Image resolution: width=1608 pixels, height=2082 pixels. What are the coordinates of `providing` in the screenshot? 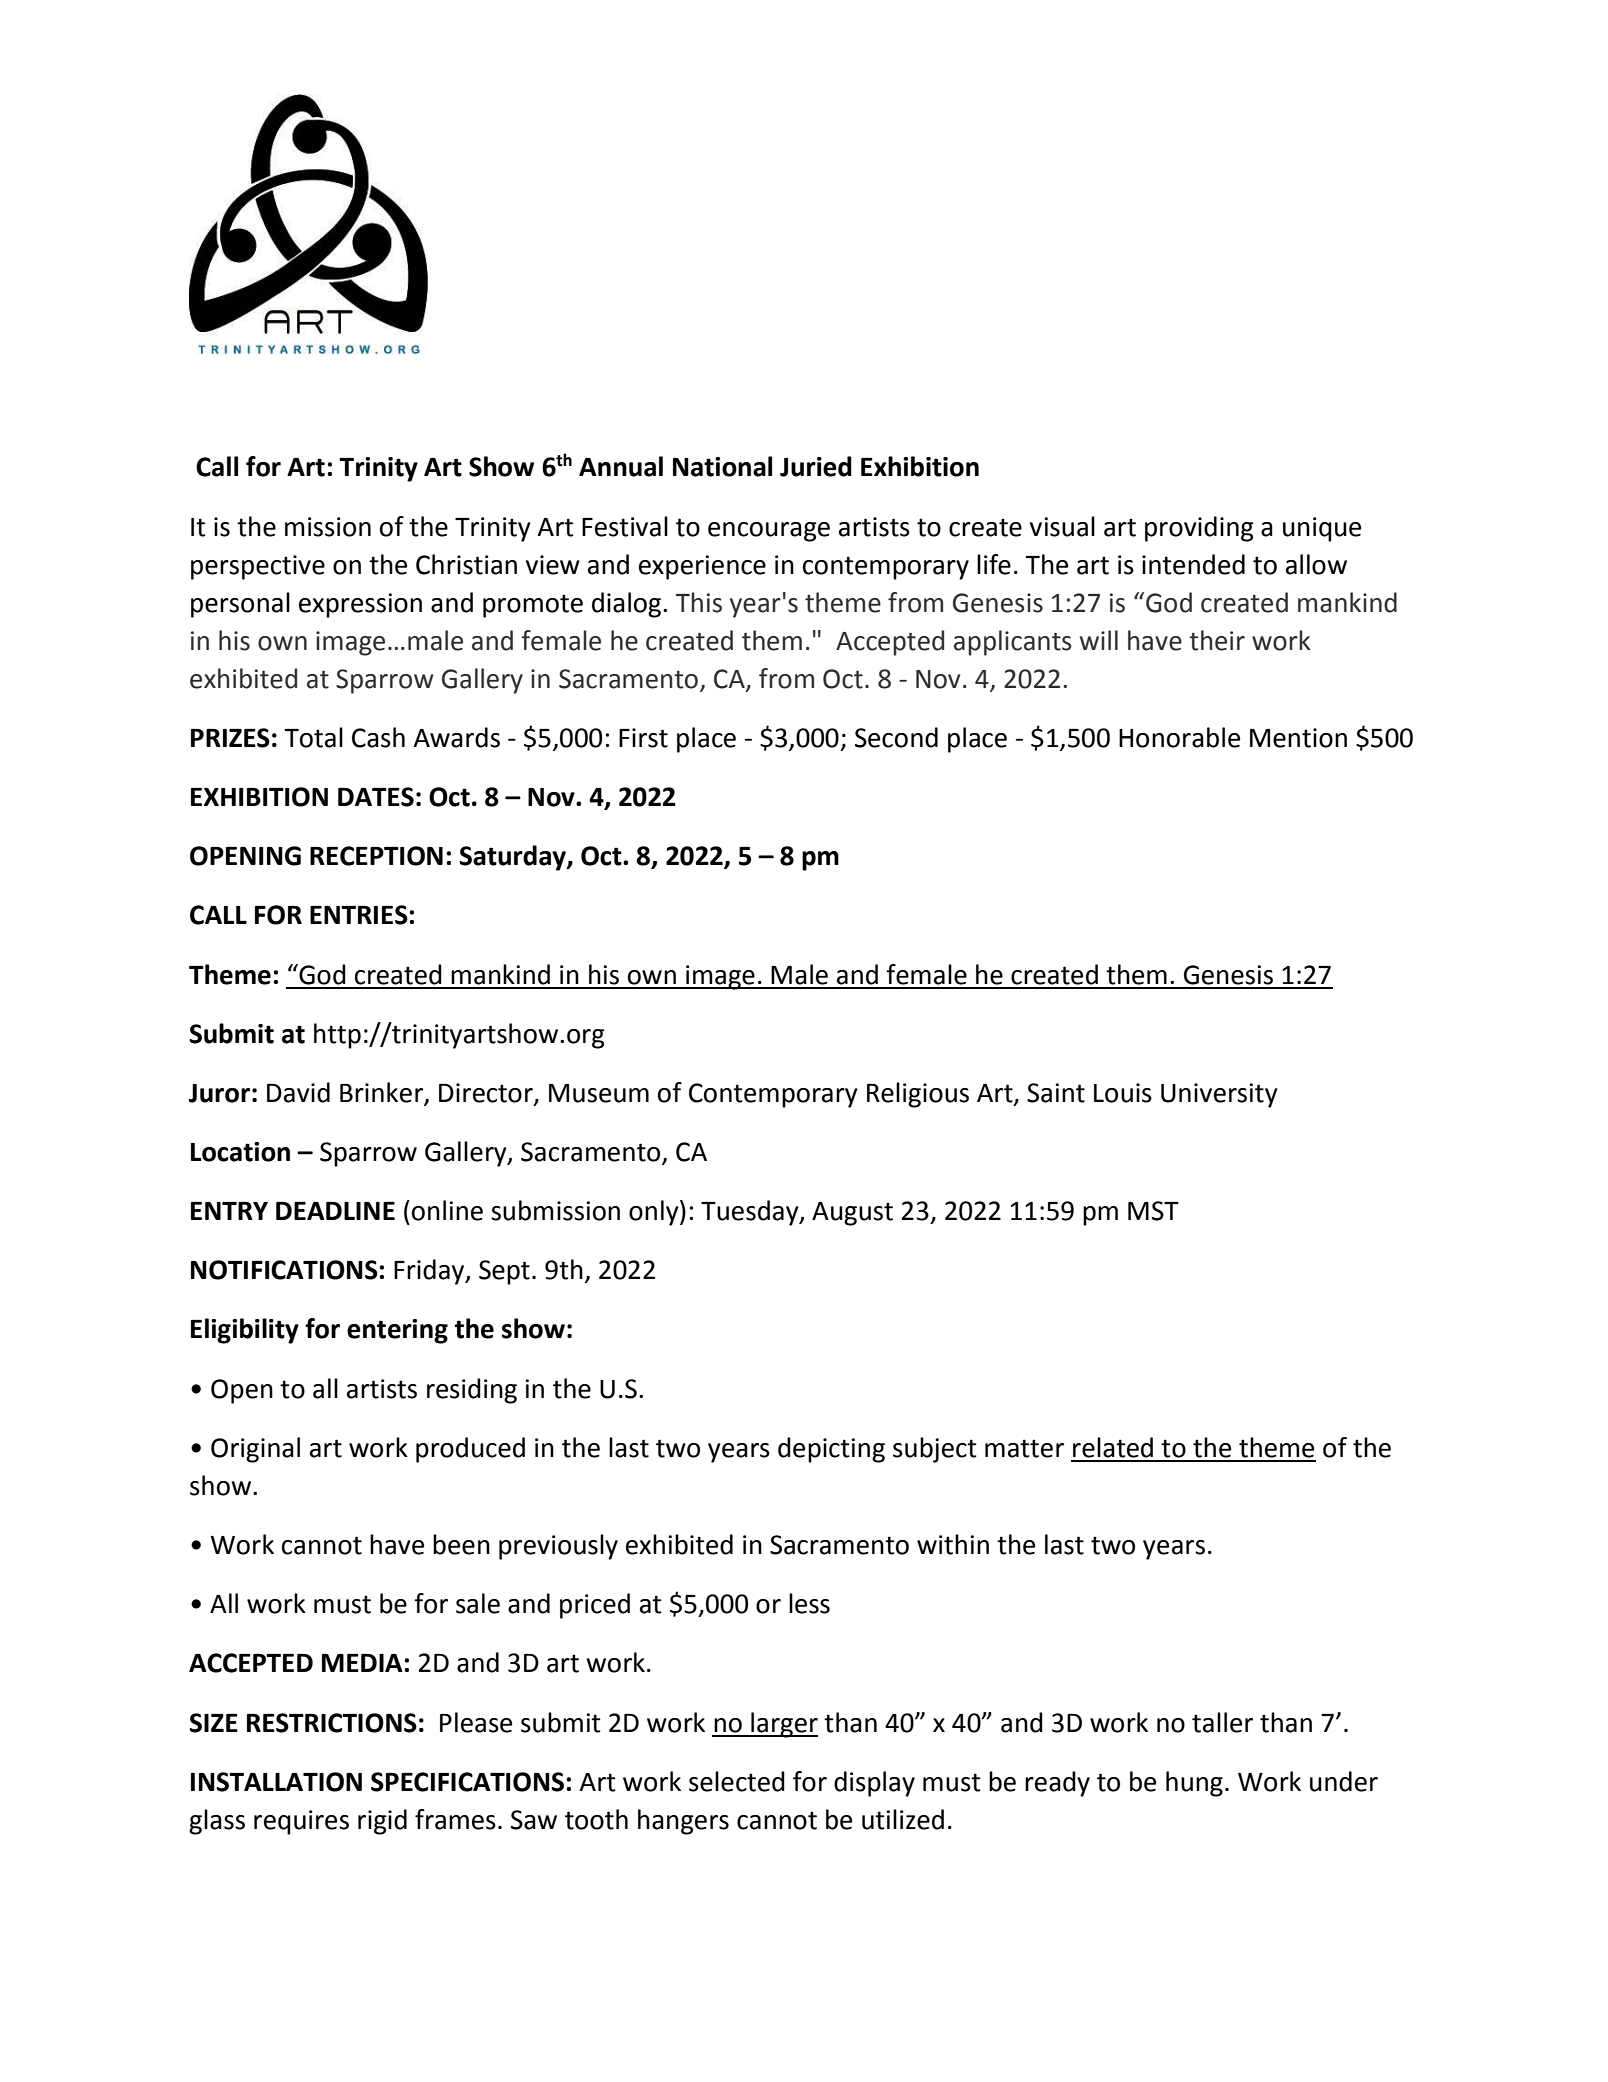 It's located at (1199, 529).
